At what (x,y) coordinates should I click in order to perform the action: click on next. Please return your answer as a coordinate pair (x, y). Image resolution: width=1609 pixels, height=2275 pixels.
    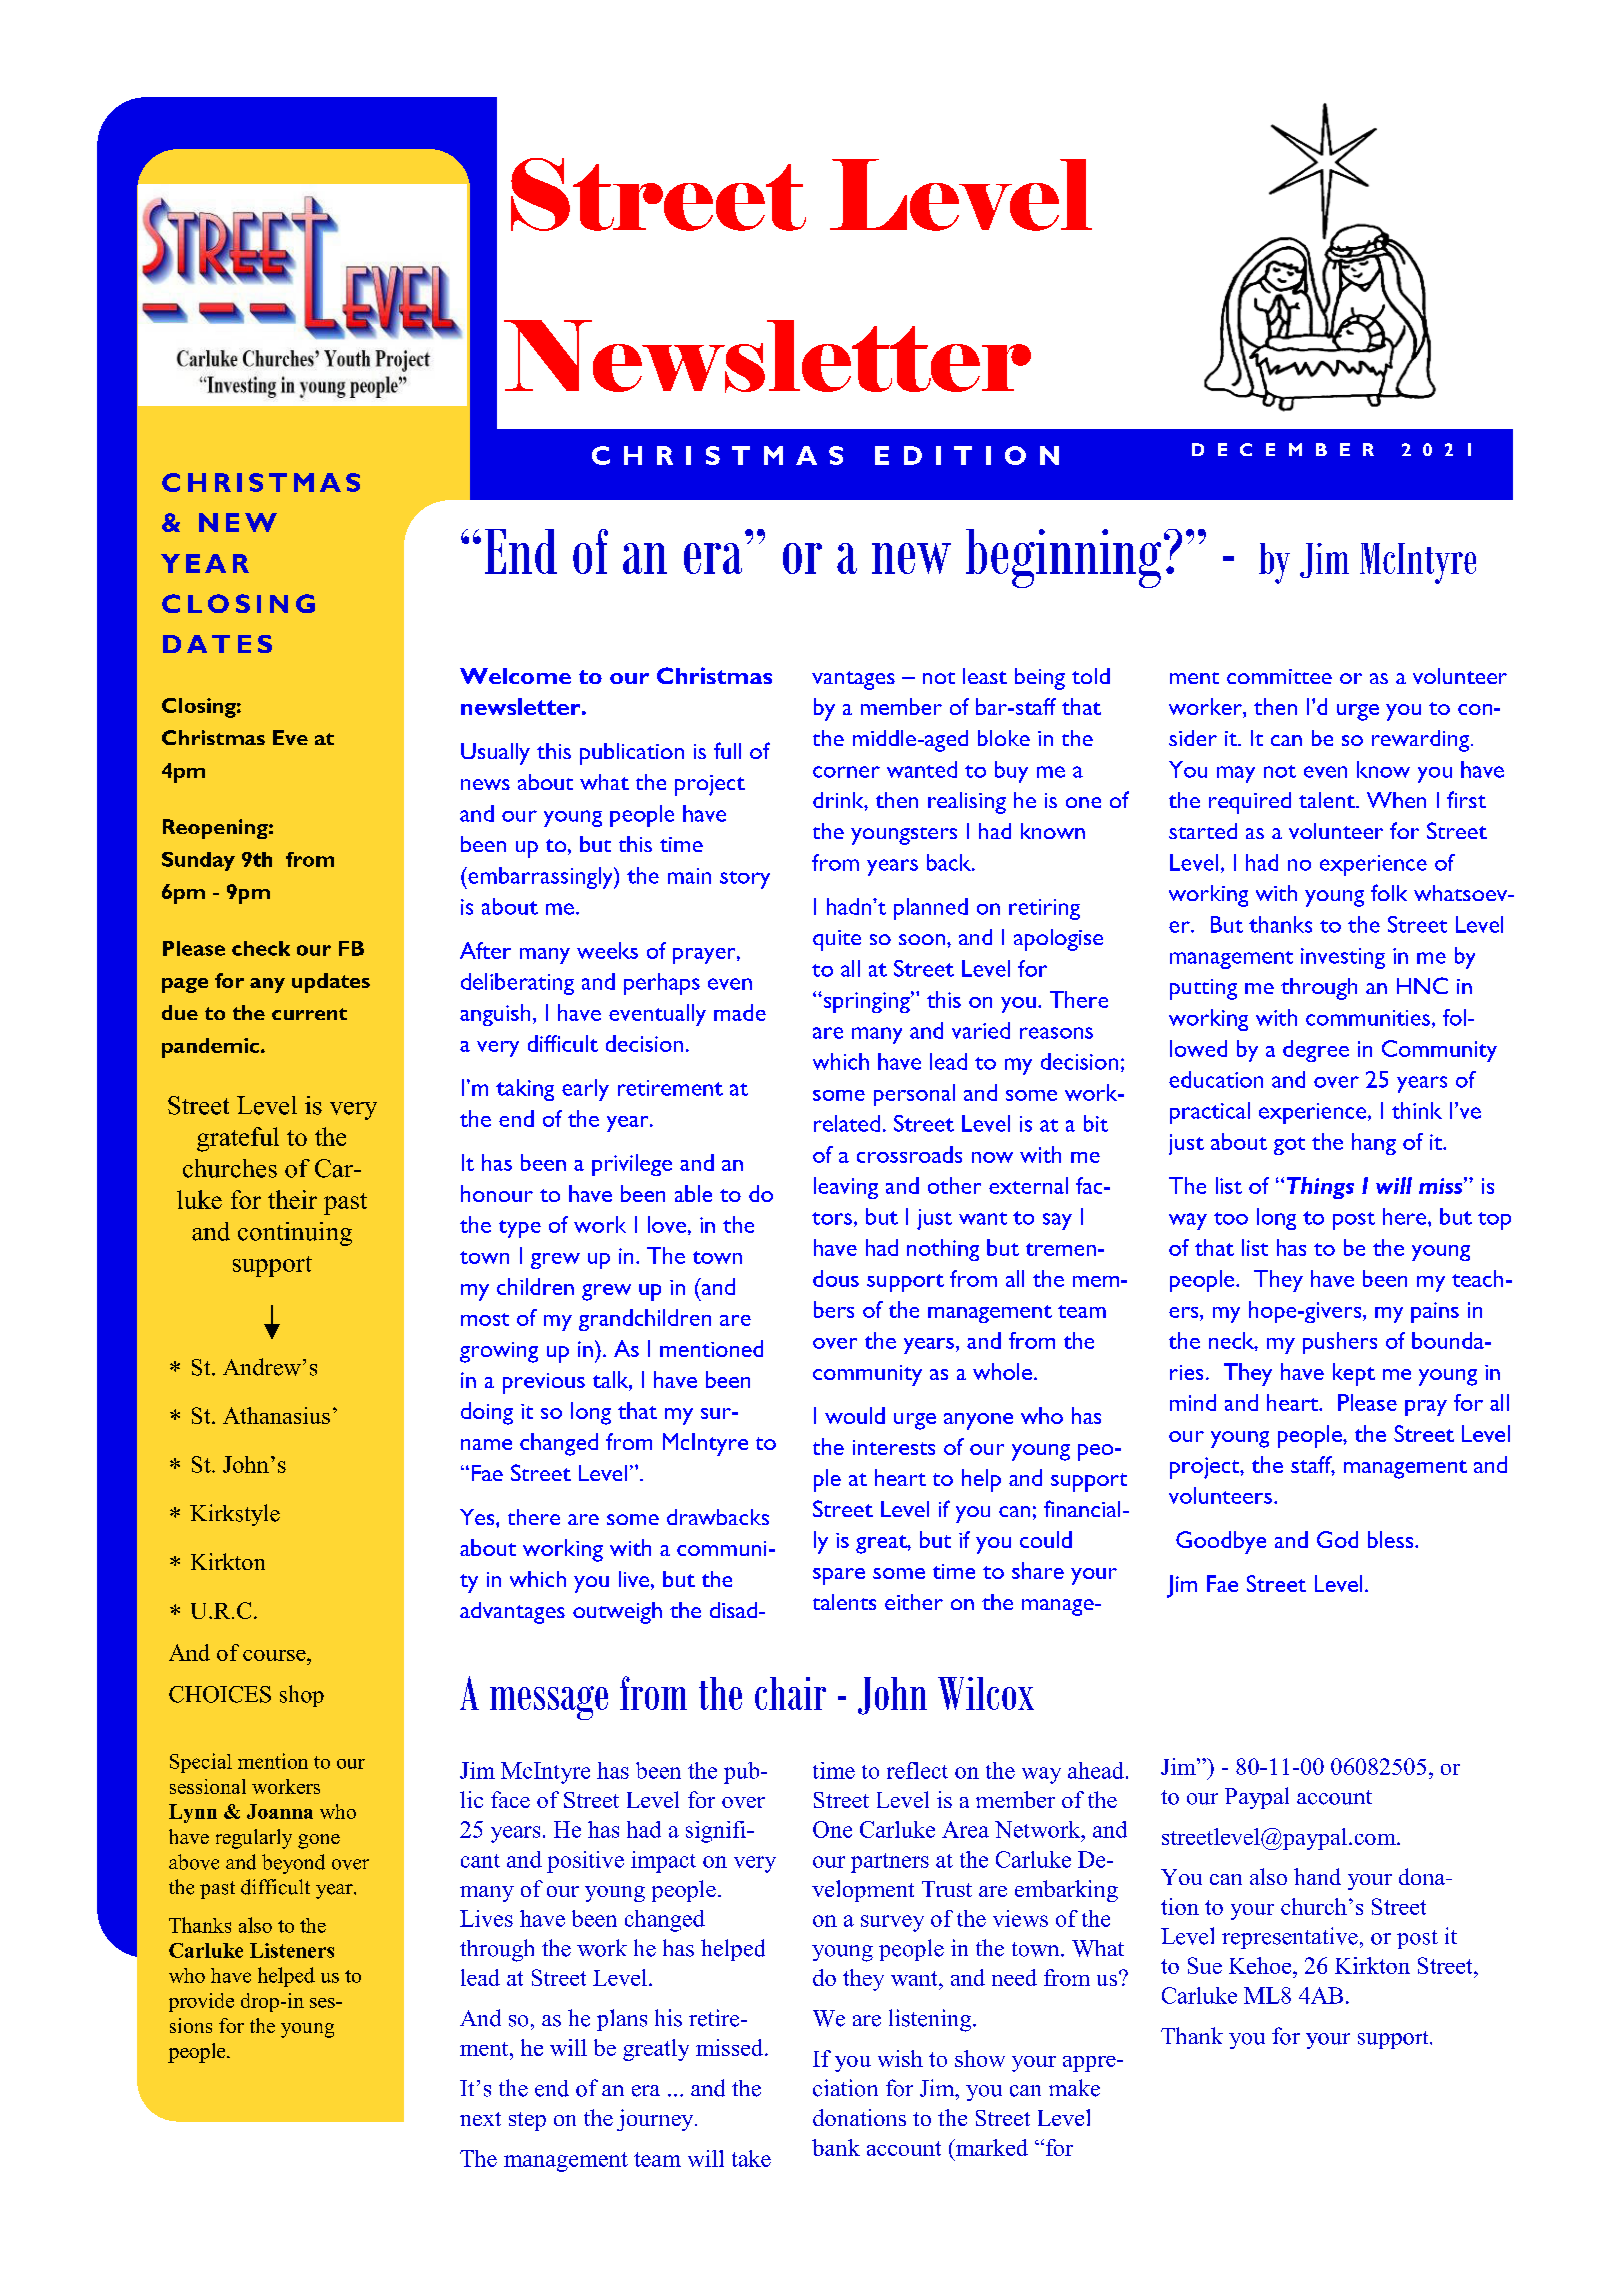
    Looking at the image, I should click on (480, 2119).
